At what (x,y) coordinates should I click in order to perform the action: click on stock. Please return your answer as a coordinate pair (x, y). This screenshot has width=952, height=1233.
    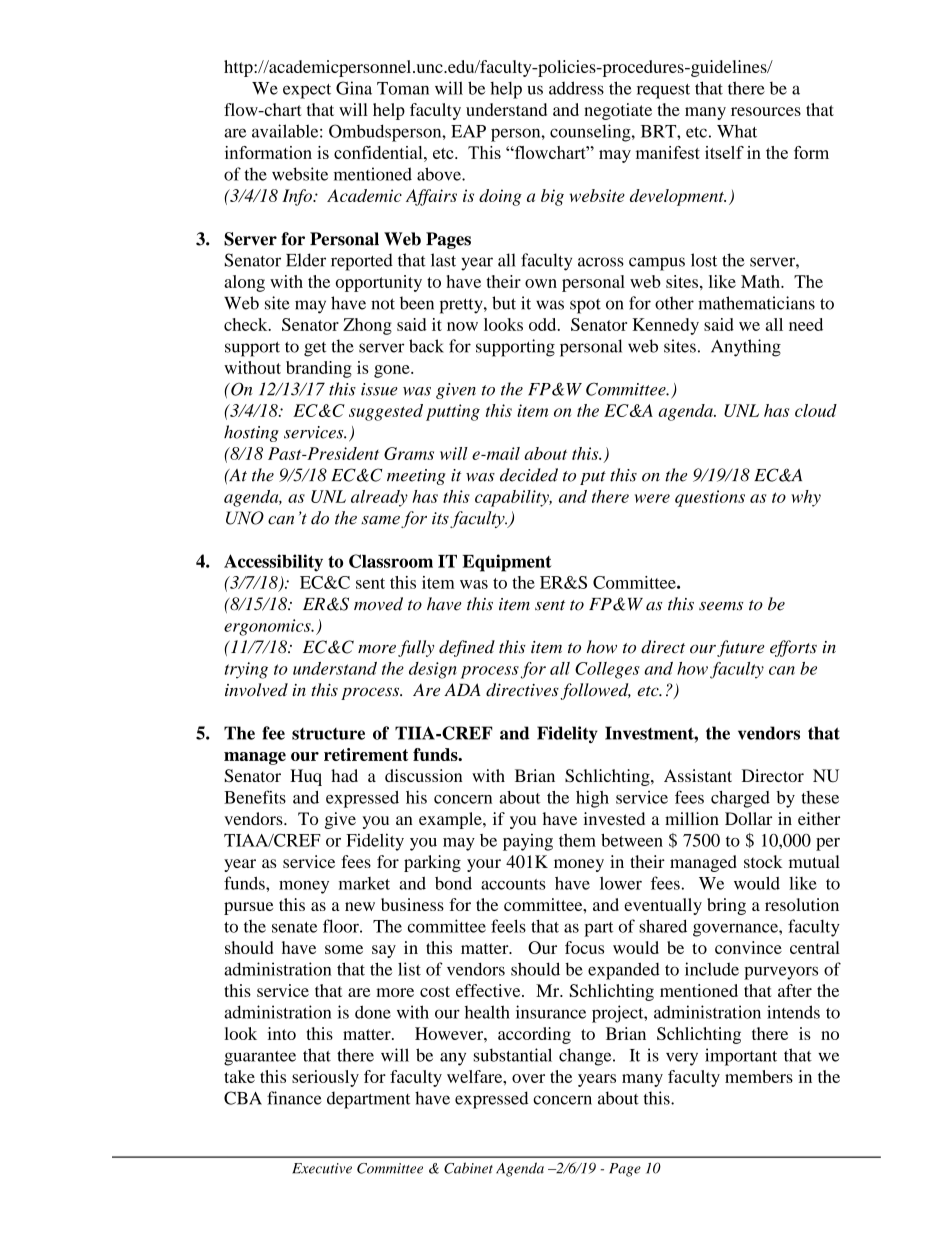
    Looking at the image, I should click on (763, 861).
